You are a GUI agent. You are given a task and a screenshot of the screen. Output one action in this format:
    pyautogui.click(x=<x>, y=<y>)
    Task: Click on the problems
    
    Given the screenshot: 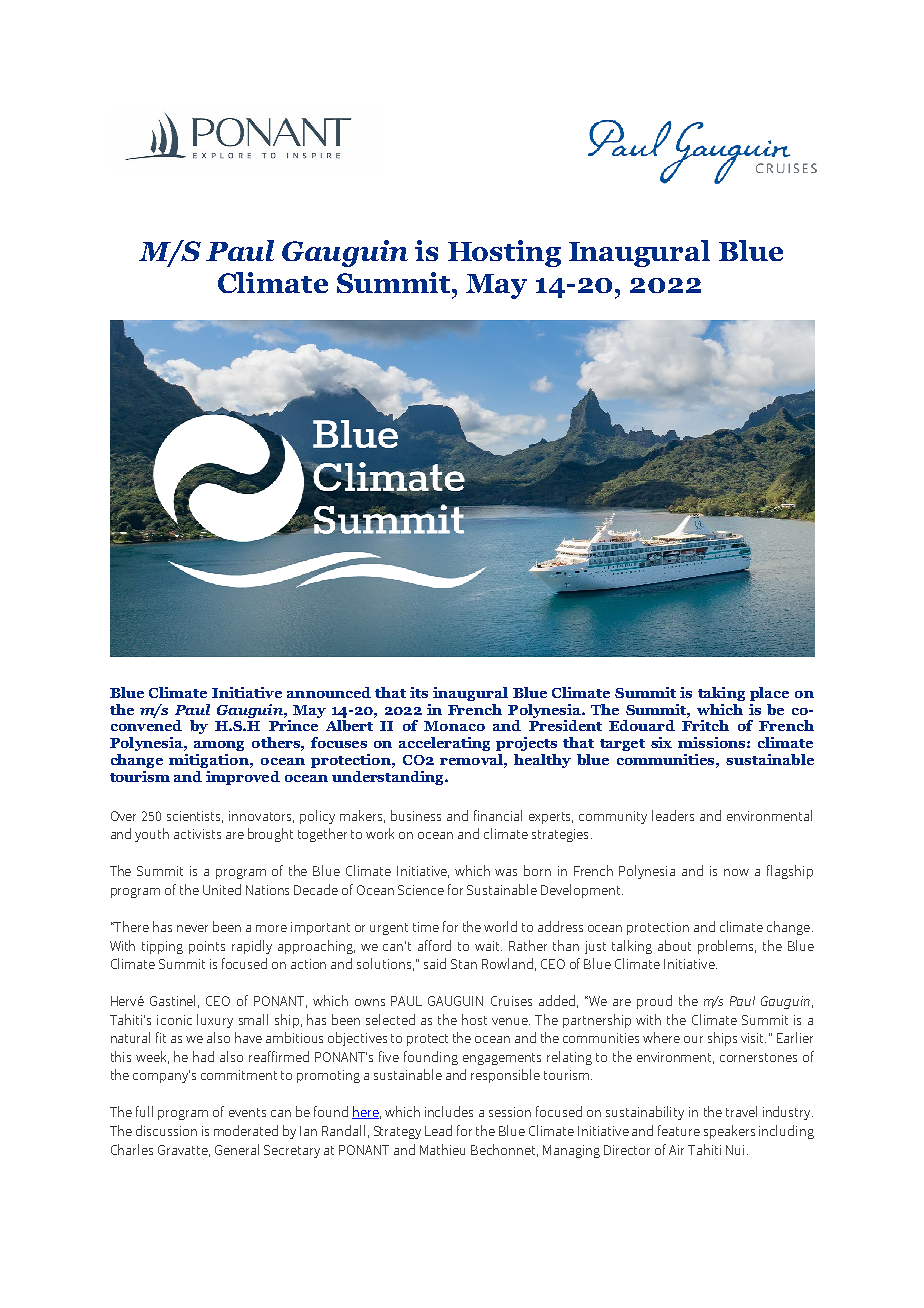 What is the action you would take?
    pyautogui.click(x=727, y=947)
